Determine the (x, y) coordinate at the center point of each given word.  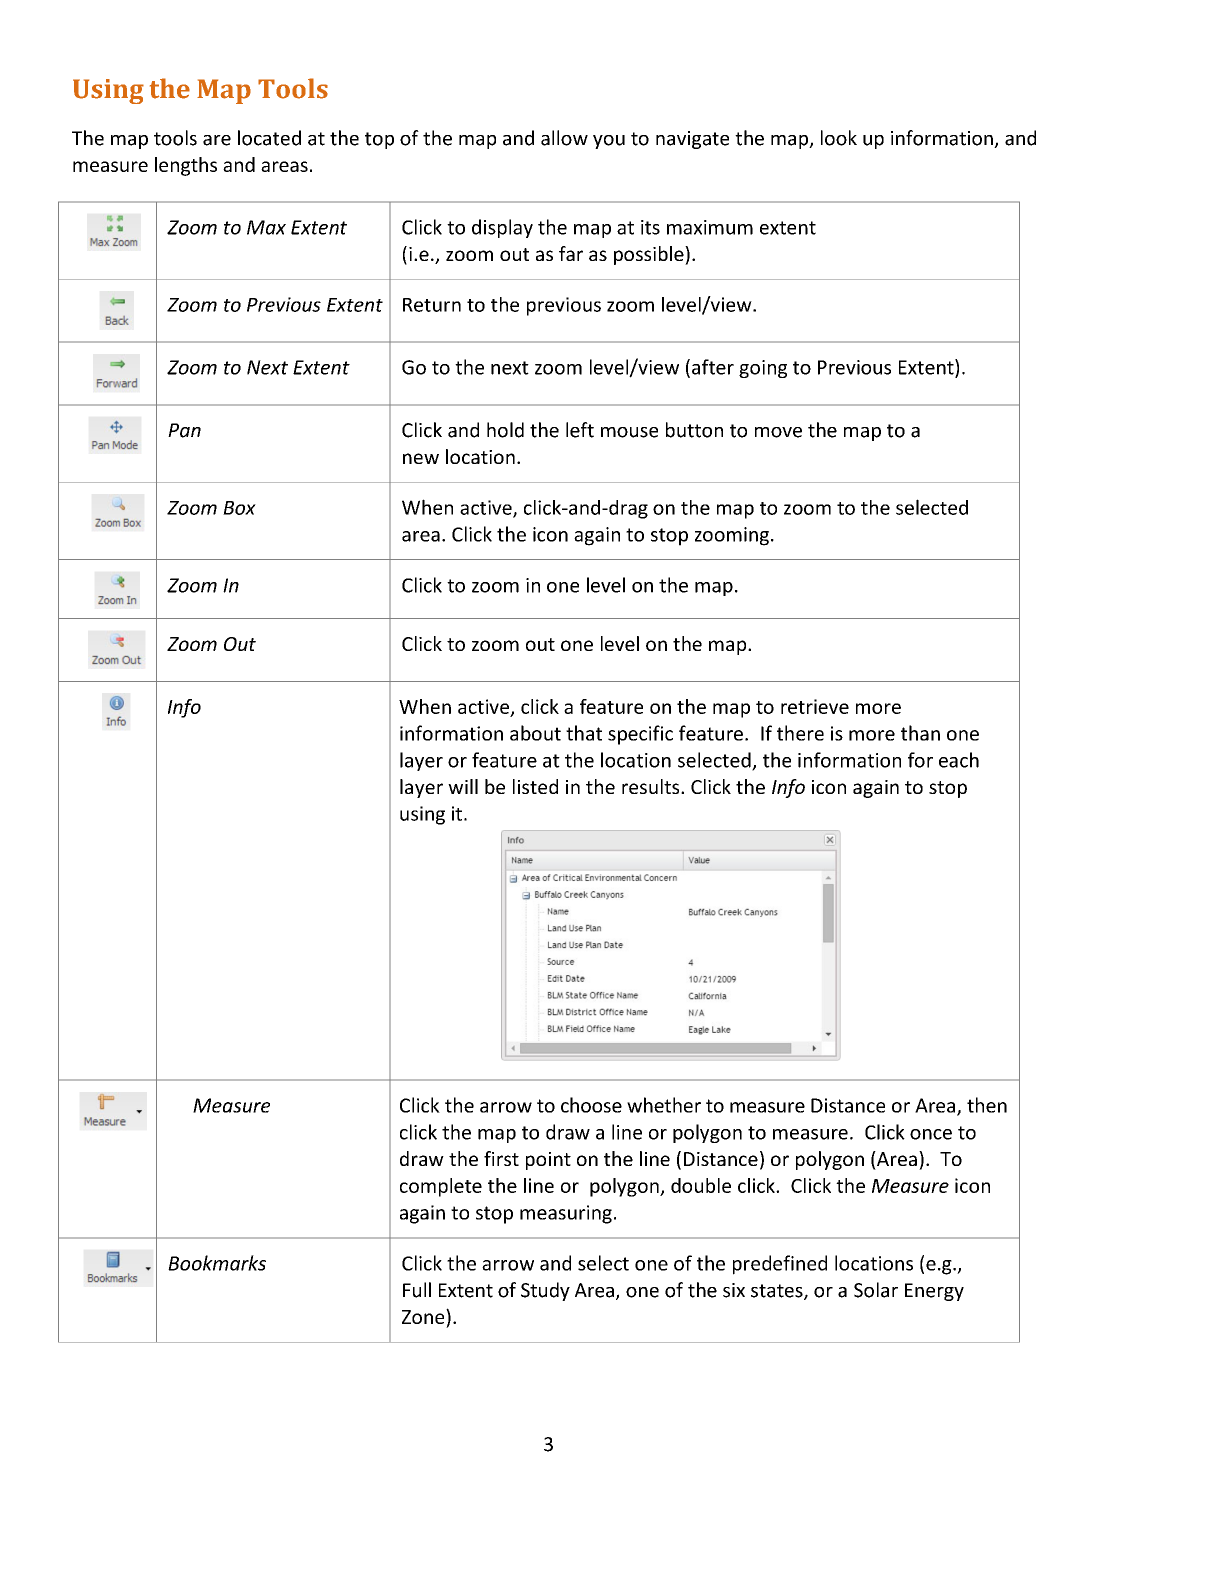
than (920, 733)
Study (545, 1291)
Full (417, 1290)
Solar (876, 1290)
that (584, 733)
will (463, 786)
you (609, 142)
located (269, 138)
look (839, 138)
